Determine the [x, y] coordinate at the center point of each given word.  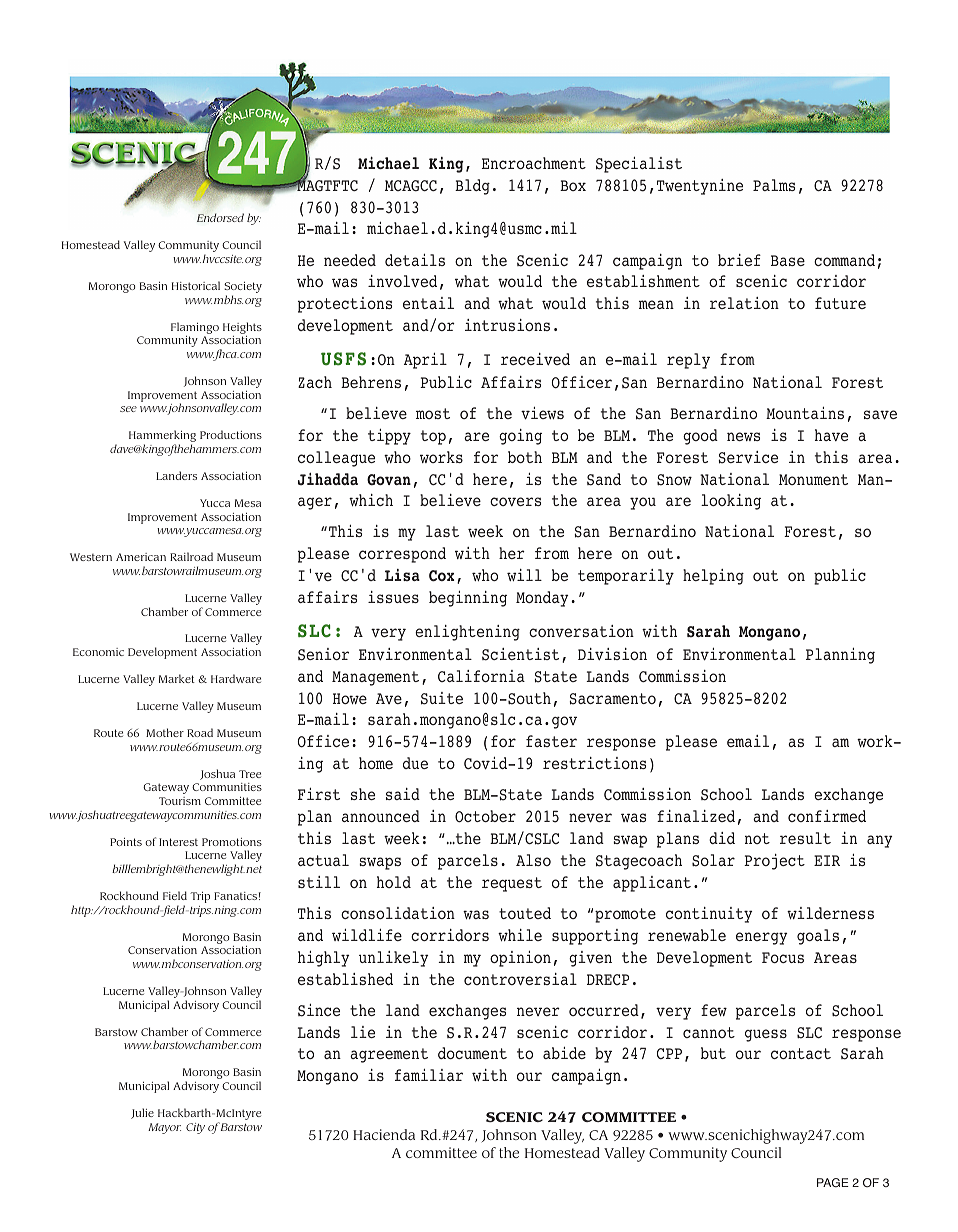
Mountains [805, 413]
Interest [178, 842]
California [481, 676]
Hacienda [384, 1134]
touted [525, 913]
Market [177, 678]
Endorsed [220, 217]
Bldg [472, 187]
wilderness [830, 913]
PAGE [833, 1182]
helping [713, 577]
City [195, 1128]
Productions [231, 434]
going [520, 437]
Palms [774, 185]
